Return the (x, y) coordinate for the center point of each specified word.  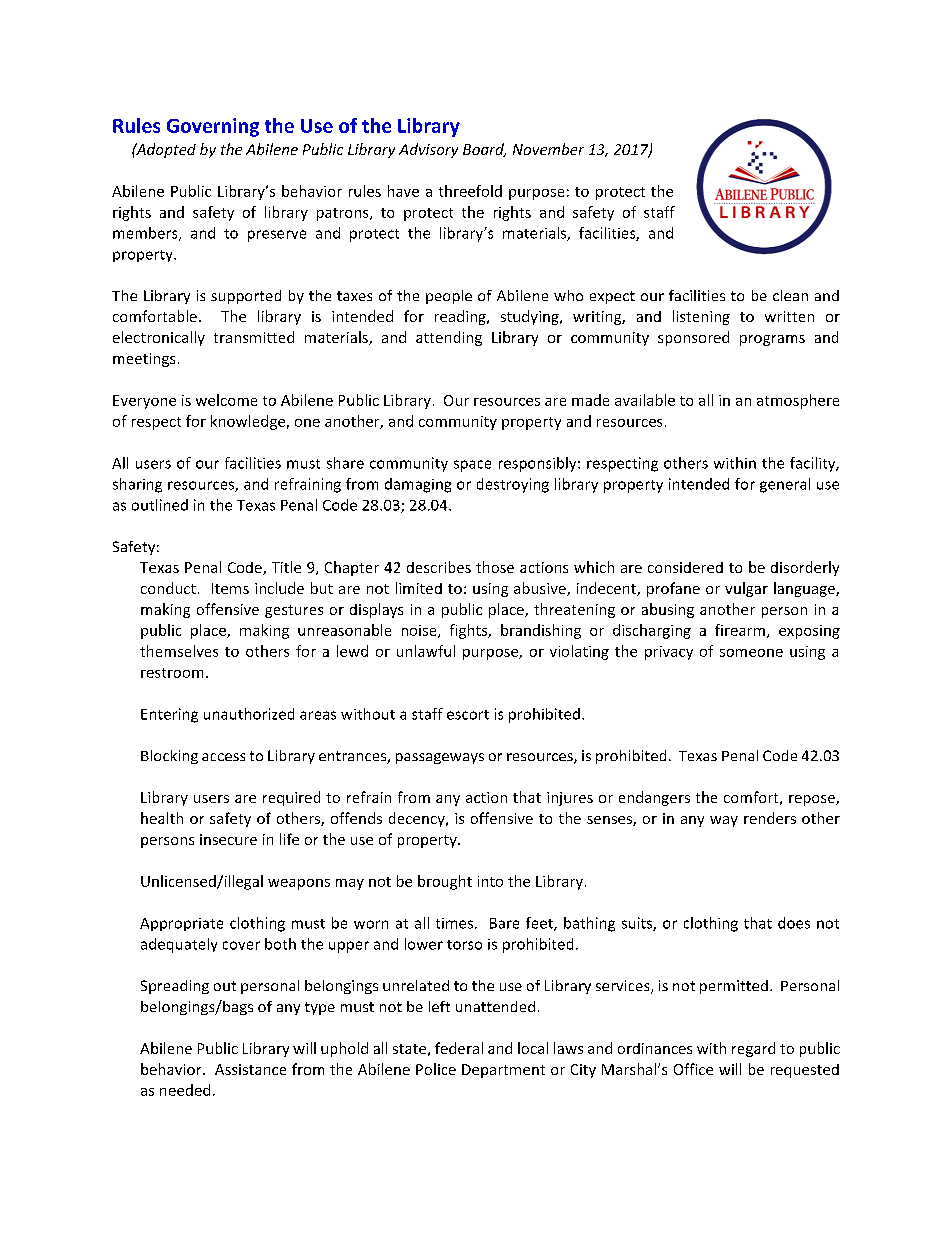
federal (459, 1048)
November (548, 149)
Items (230, 588)
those (495, 567)
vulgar (746, 589)
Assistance (250, 1069)
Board (484, 150)
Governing (213, 127)
